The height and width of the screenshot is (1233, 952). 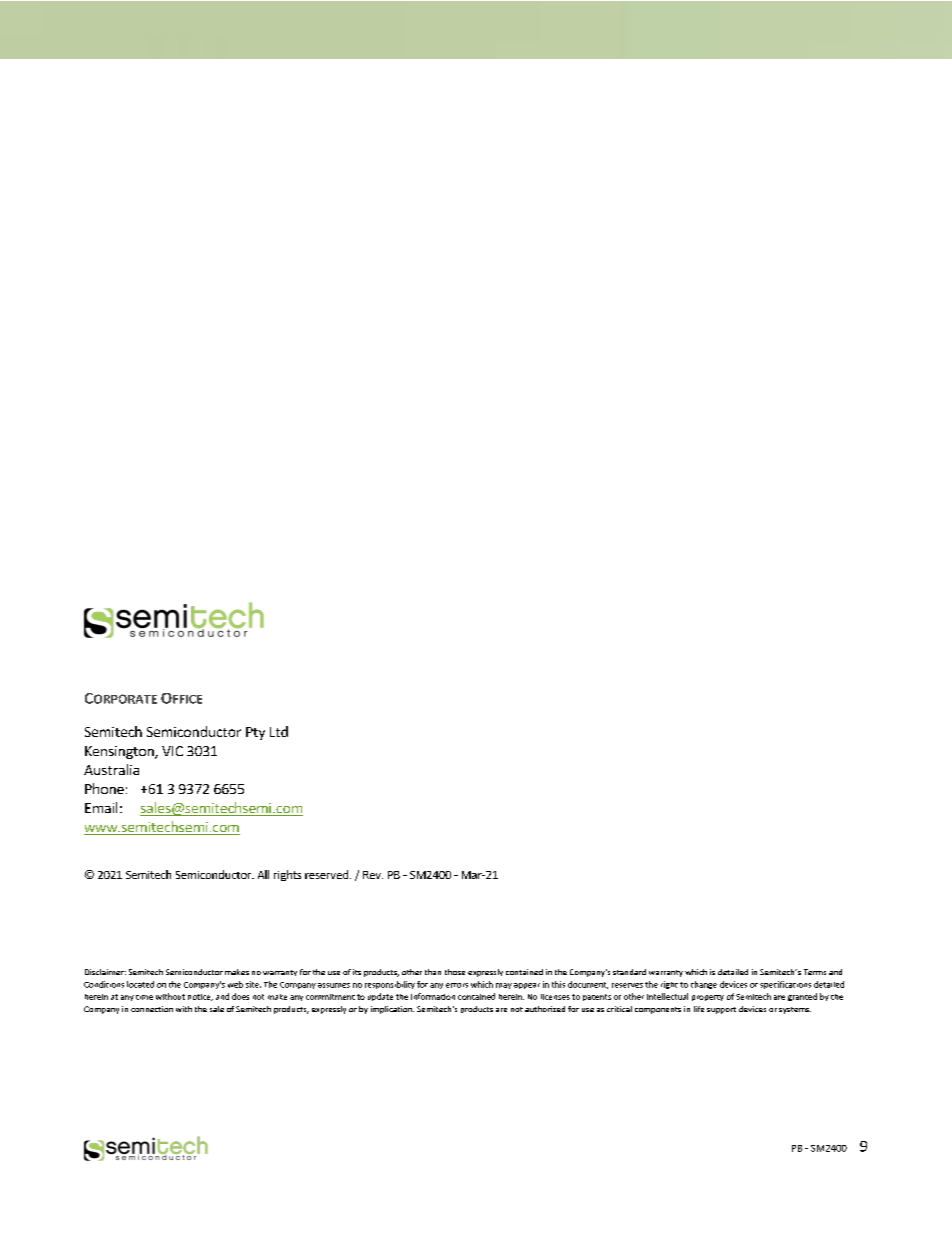 What do you see at coordinates (255, 733) in the screenshot?
I see `Pty` at bounding box center [255, 733].
